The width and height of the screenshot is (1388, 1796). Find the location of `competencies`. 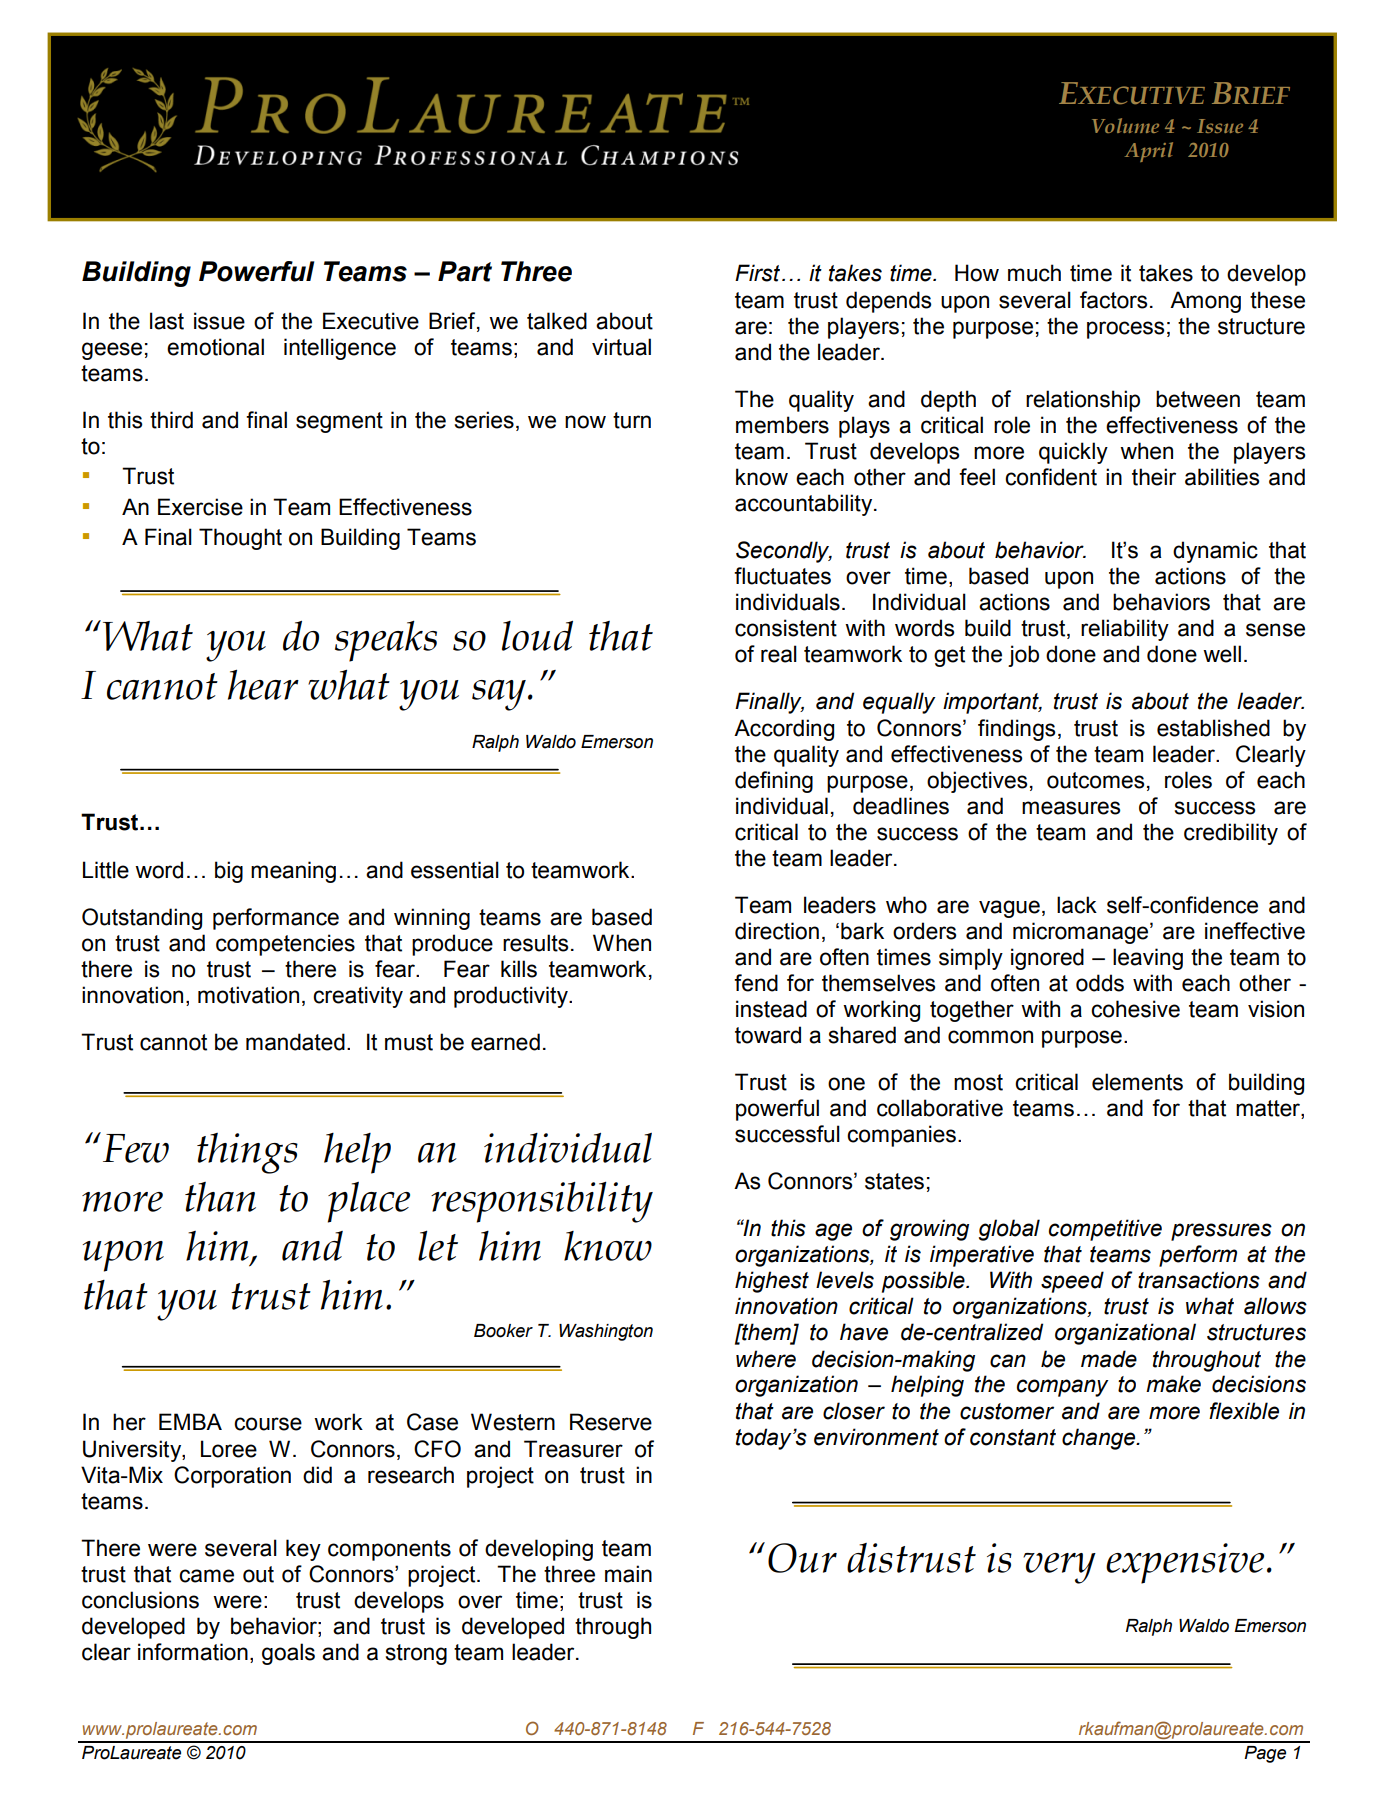

competencies is located at coordinates (285, 945).
